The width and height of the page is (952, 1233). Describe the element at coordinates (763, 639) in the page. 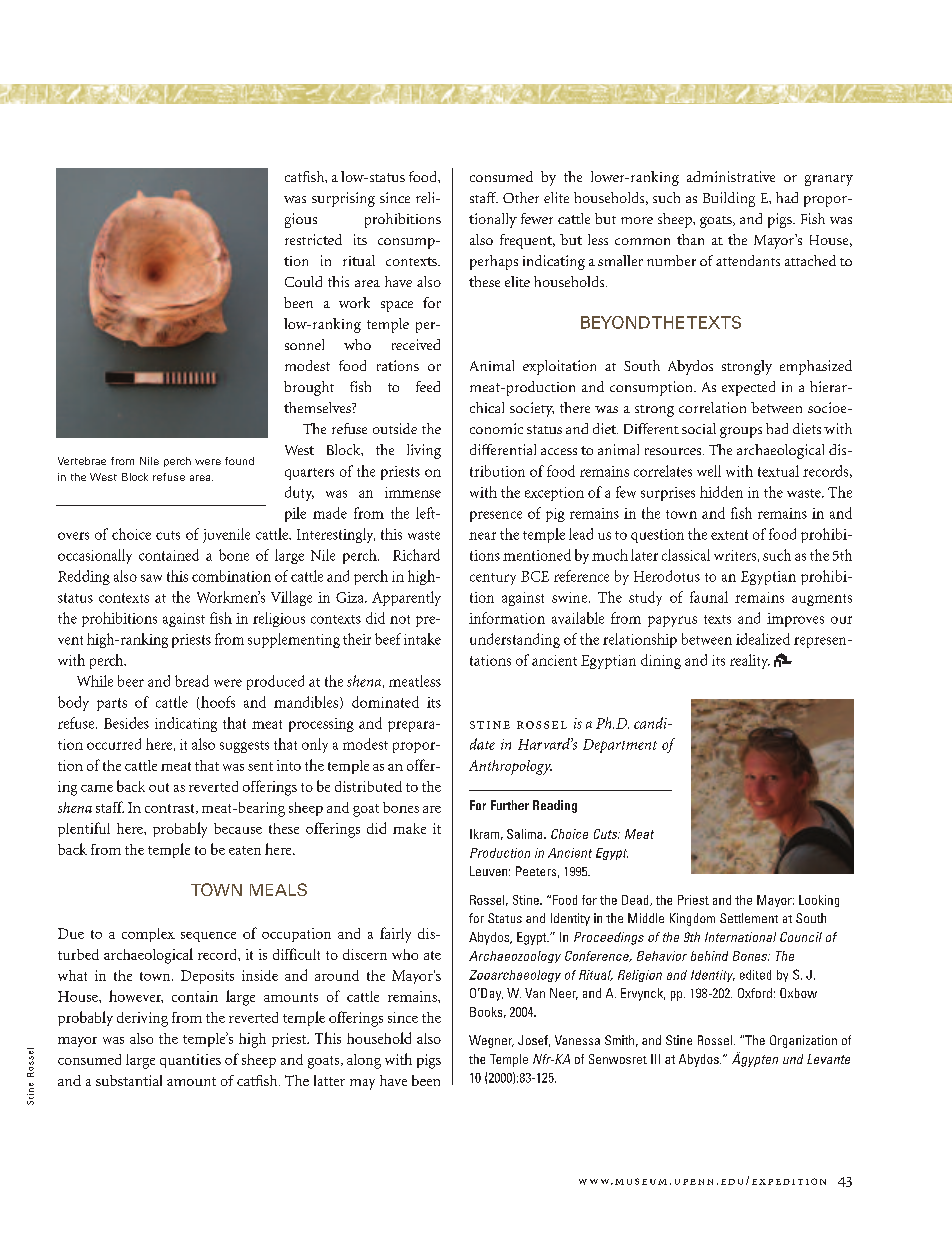

I see `idealized` at that location.
